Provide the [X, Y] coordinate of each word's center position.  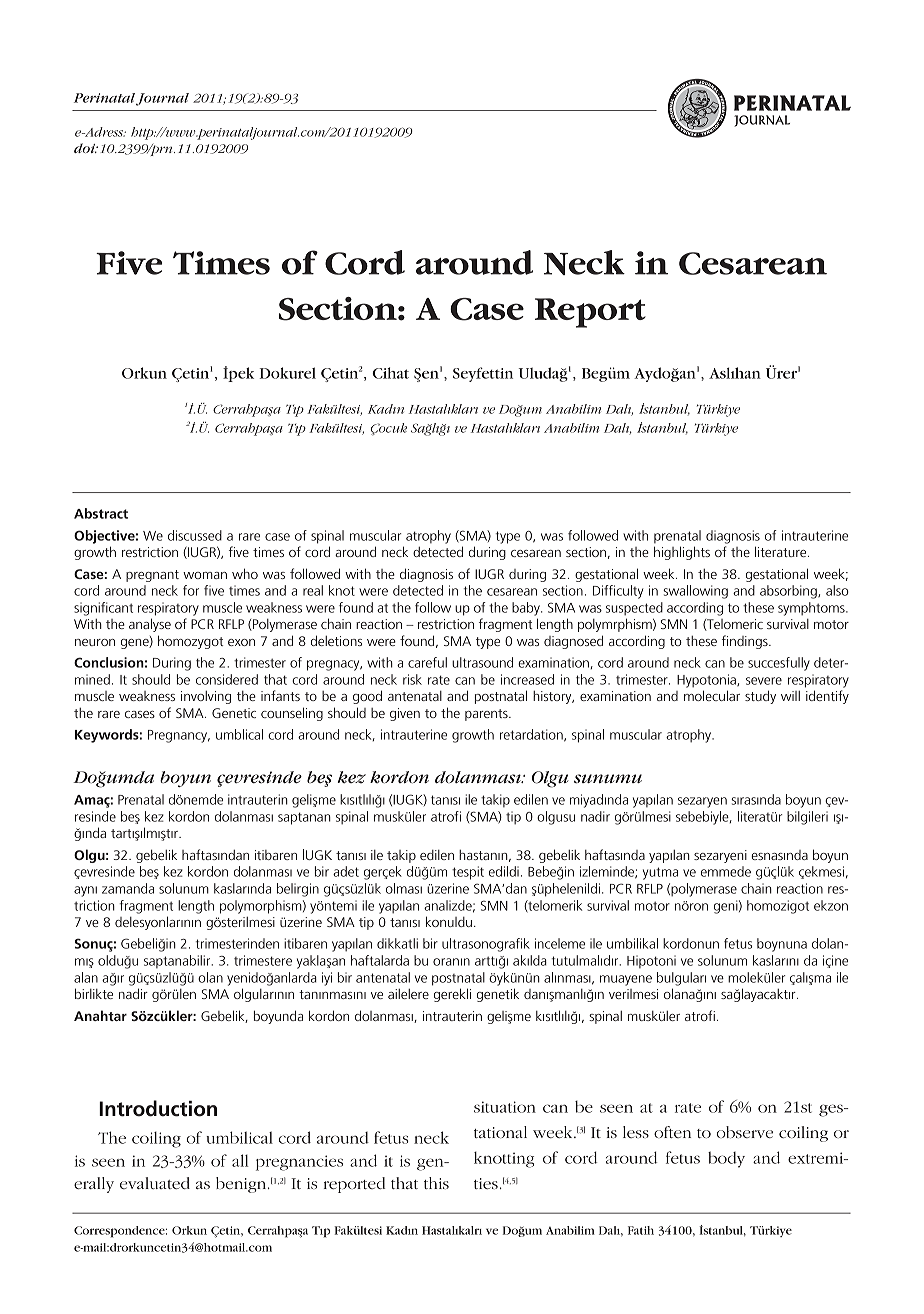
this [436, 1183]
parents [487, 715]
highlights [682, 553]
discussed [195, 535]
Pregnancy [179, 736]
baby [527, 609]
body [726, 1159]
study [760, 697]
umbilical [239, 1137]
